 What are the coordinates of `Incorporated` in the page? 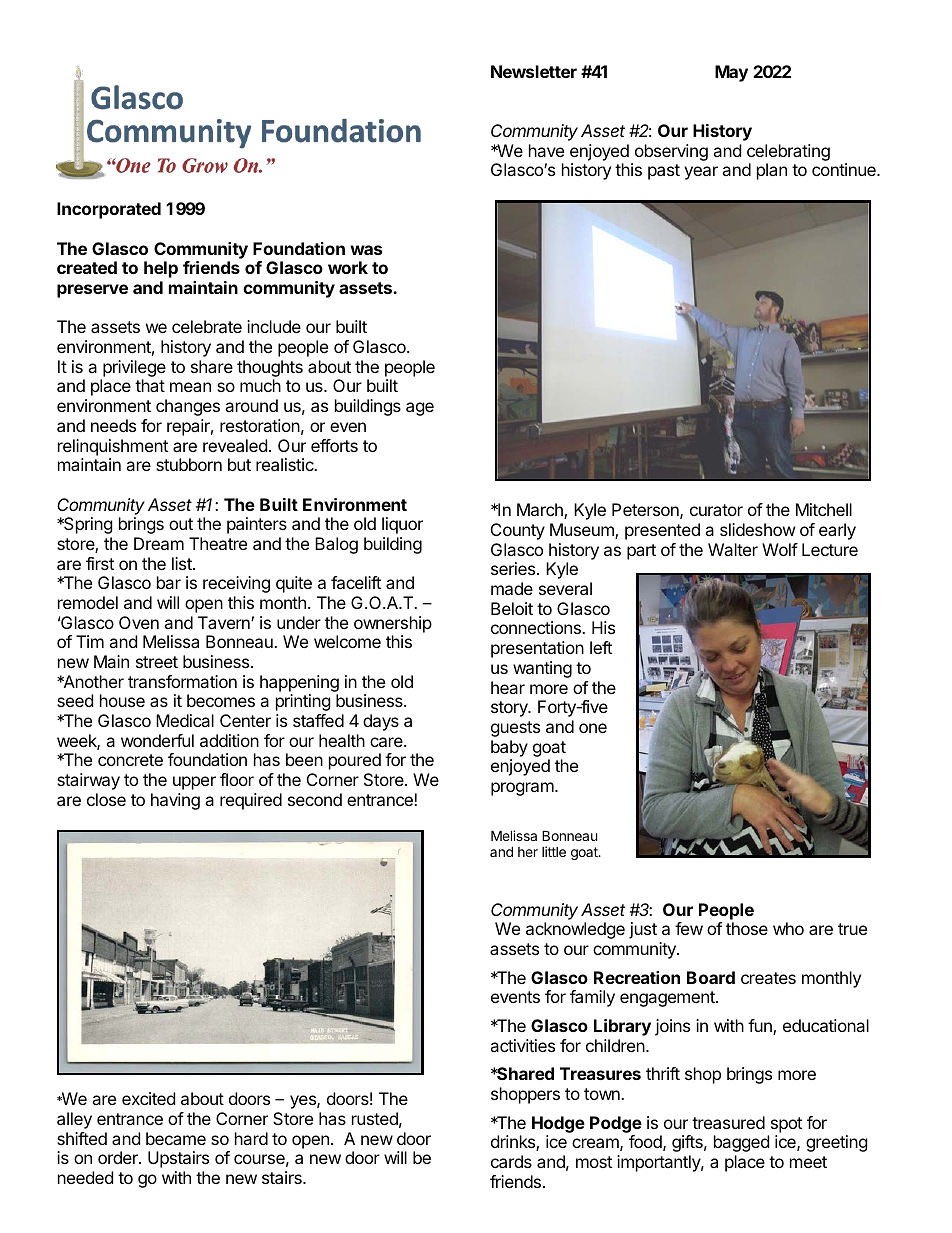 It's located at (109, 210).
